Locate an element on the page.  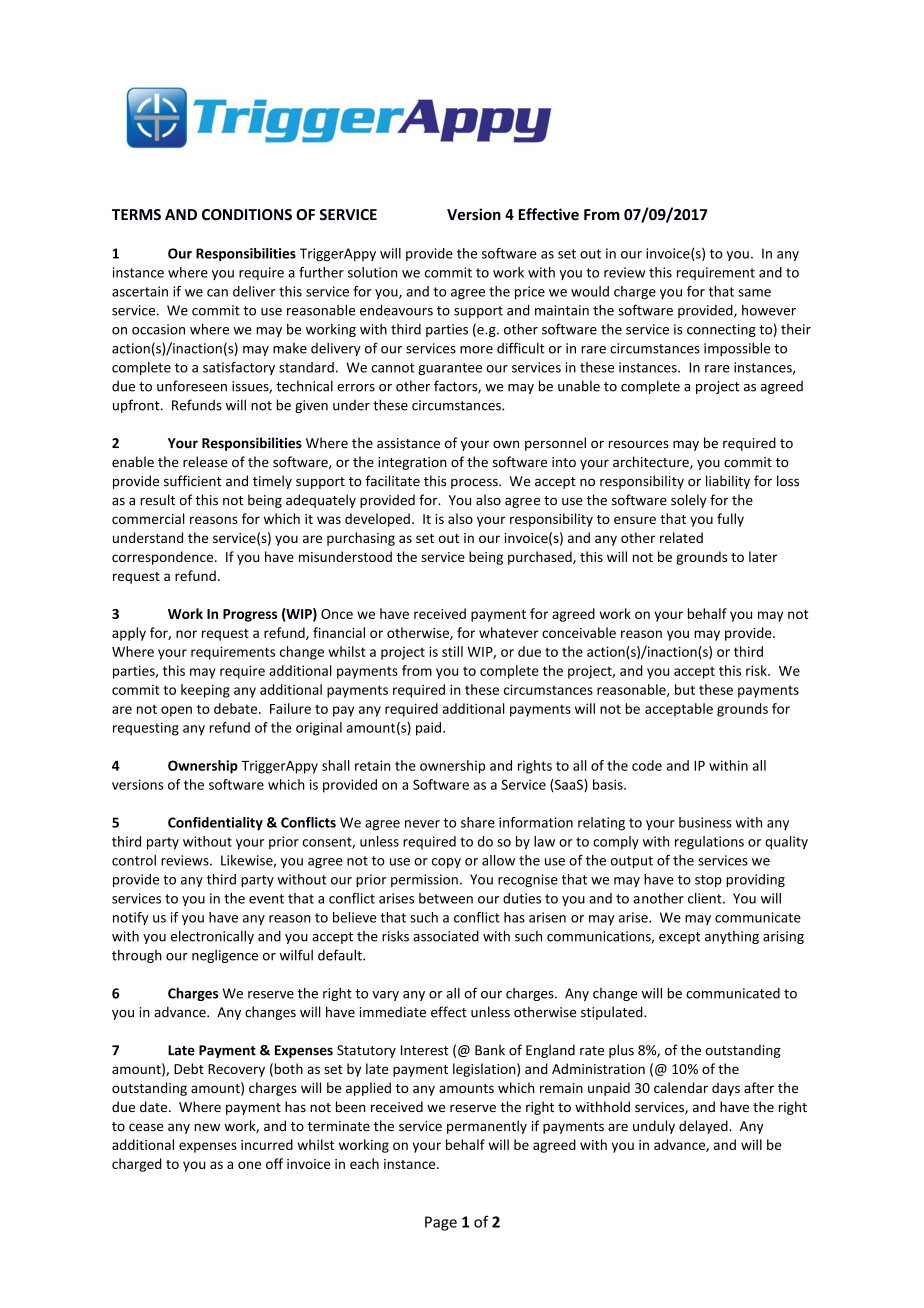
price is located at coordinates (530, 292).
